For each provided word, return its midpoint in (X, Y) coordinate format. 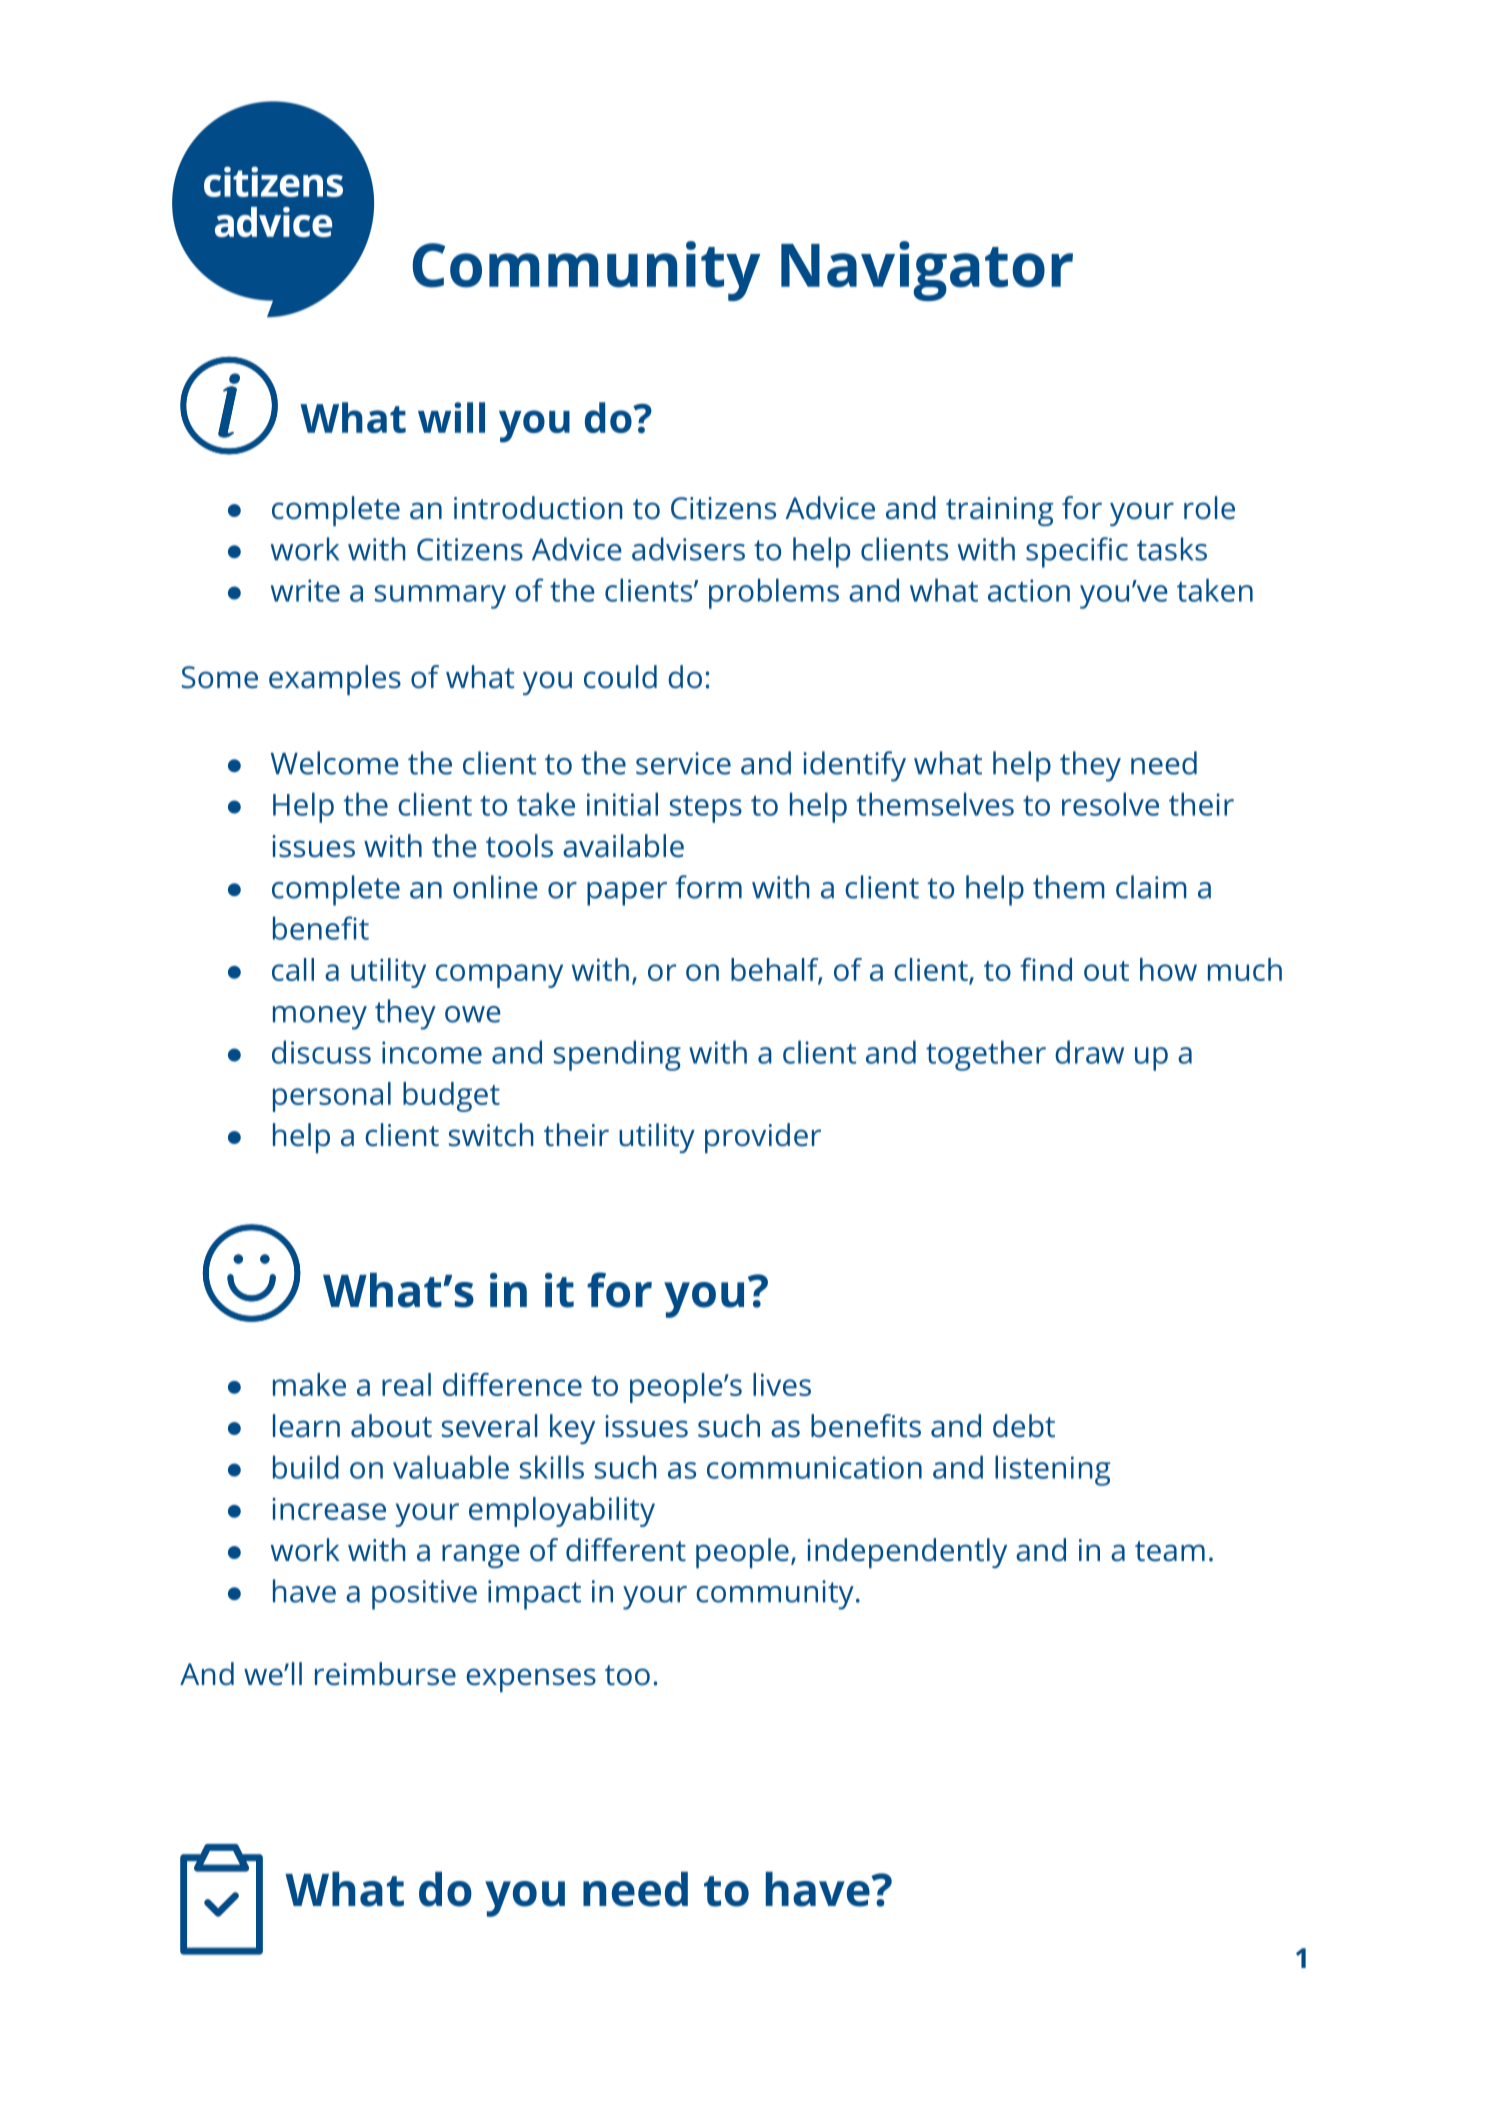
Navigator (927, 271)
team (1170, 1551)
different (626, 1550)
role (1209, 508)
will (451, 417)
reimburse (385, 1674)
